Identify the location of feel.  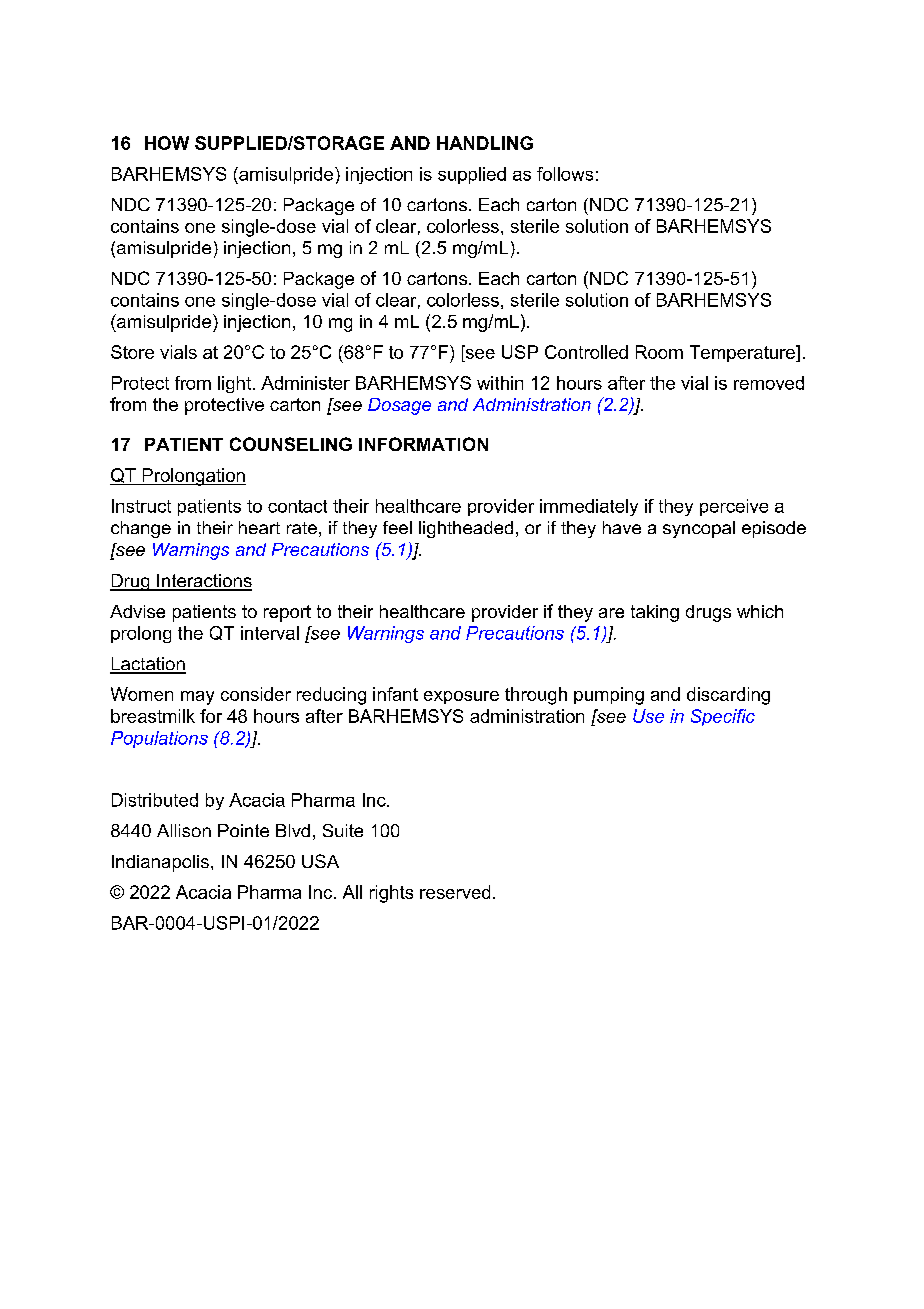
(397, 527).
